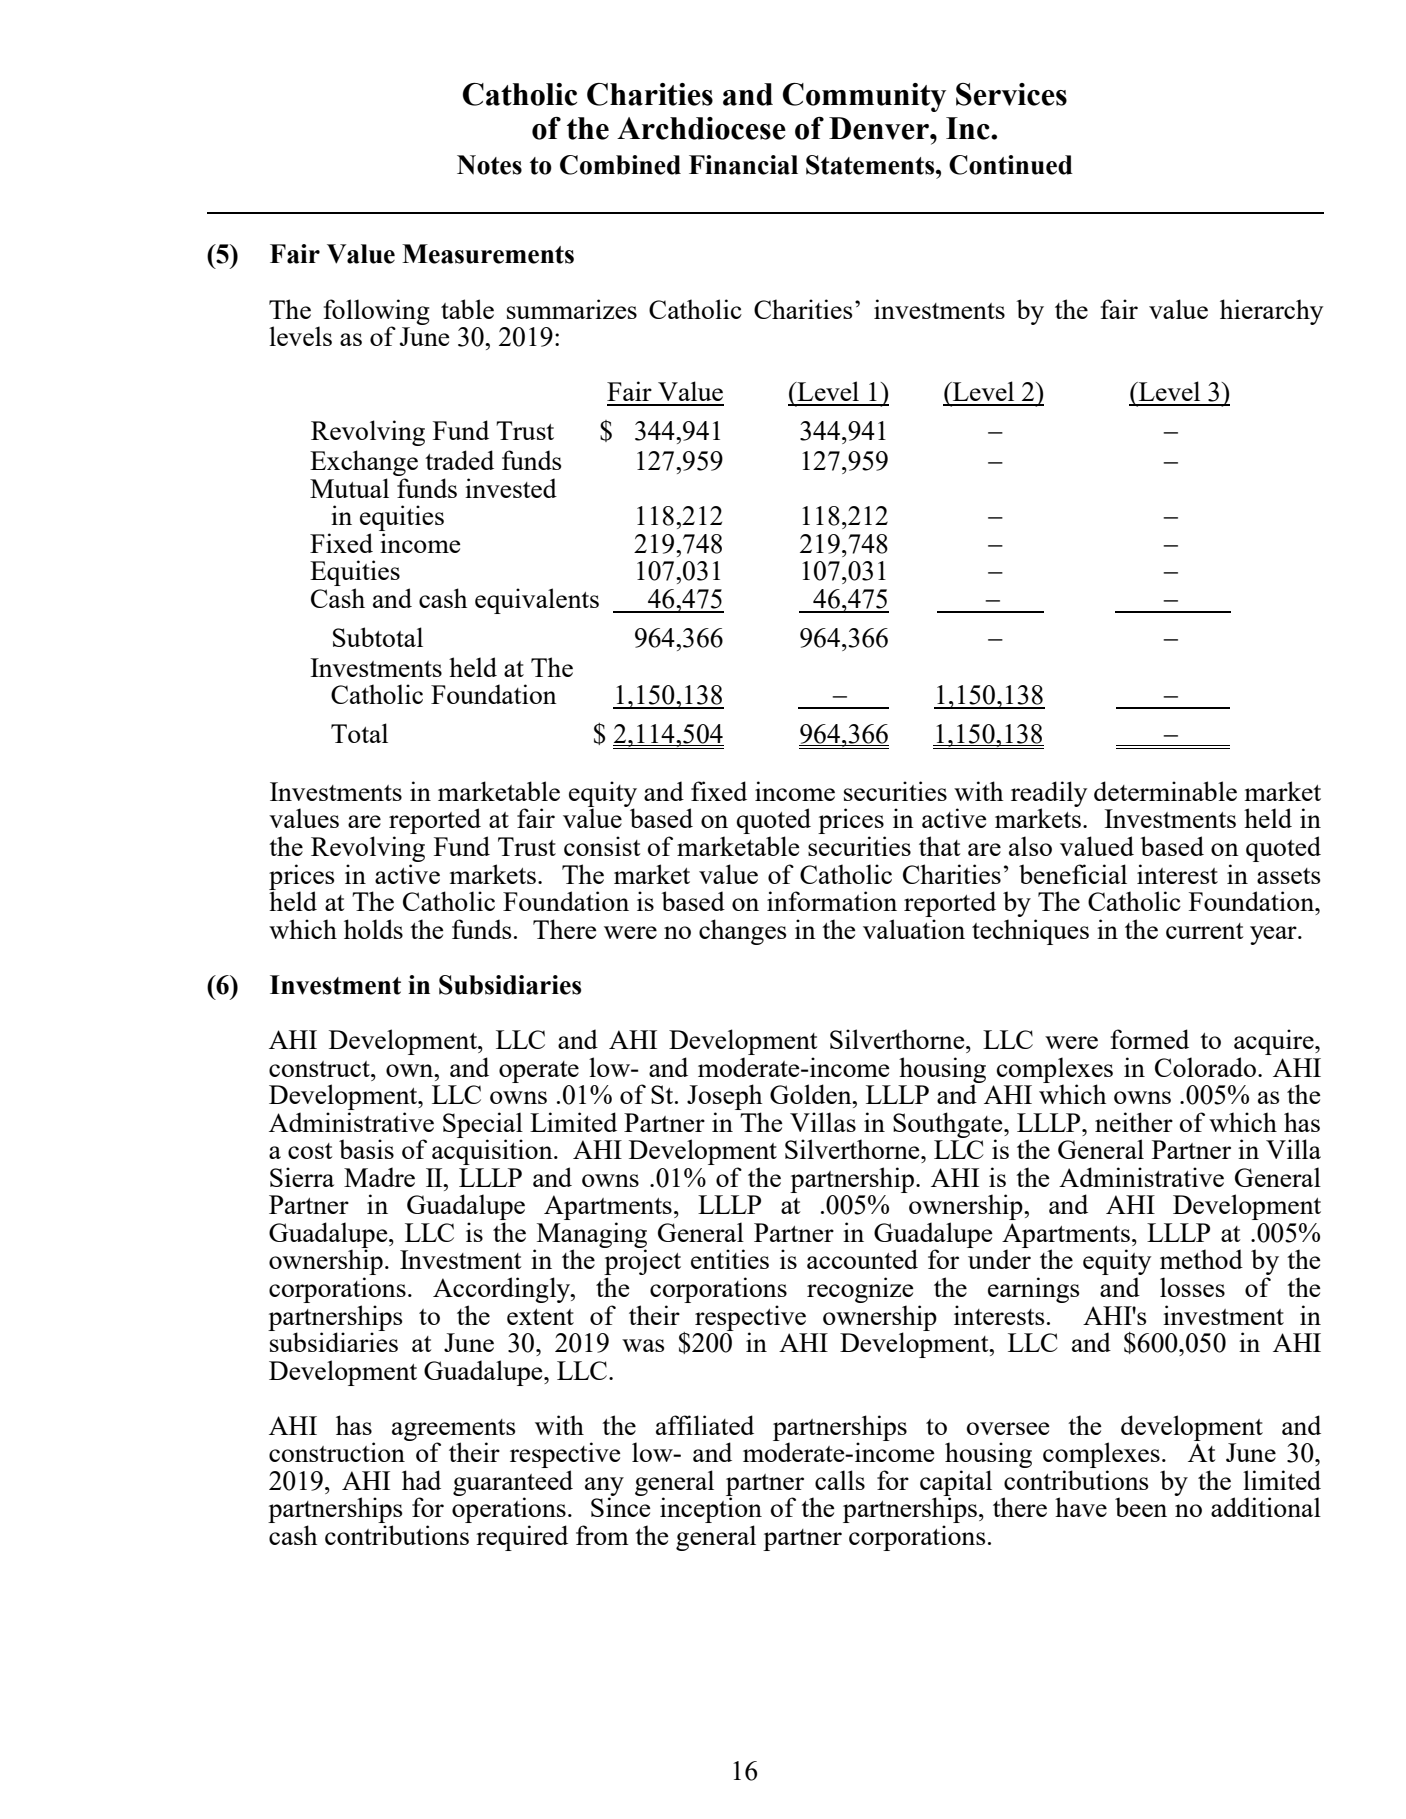 This screenshot has height=1819, width=1406. I want to click on Notes, so click(489, 165).
